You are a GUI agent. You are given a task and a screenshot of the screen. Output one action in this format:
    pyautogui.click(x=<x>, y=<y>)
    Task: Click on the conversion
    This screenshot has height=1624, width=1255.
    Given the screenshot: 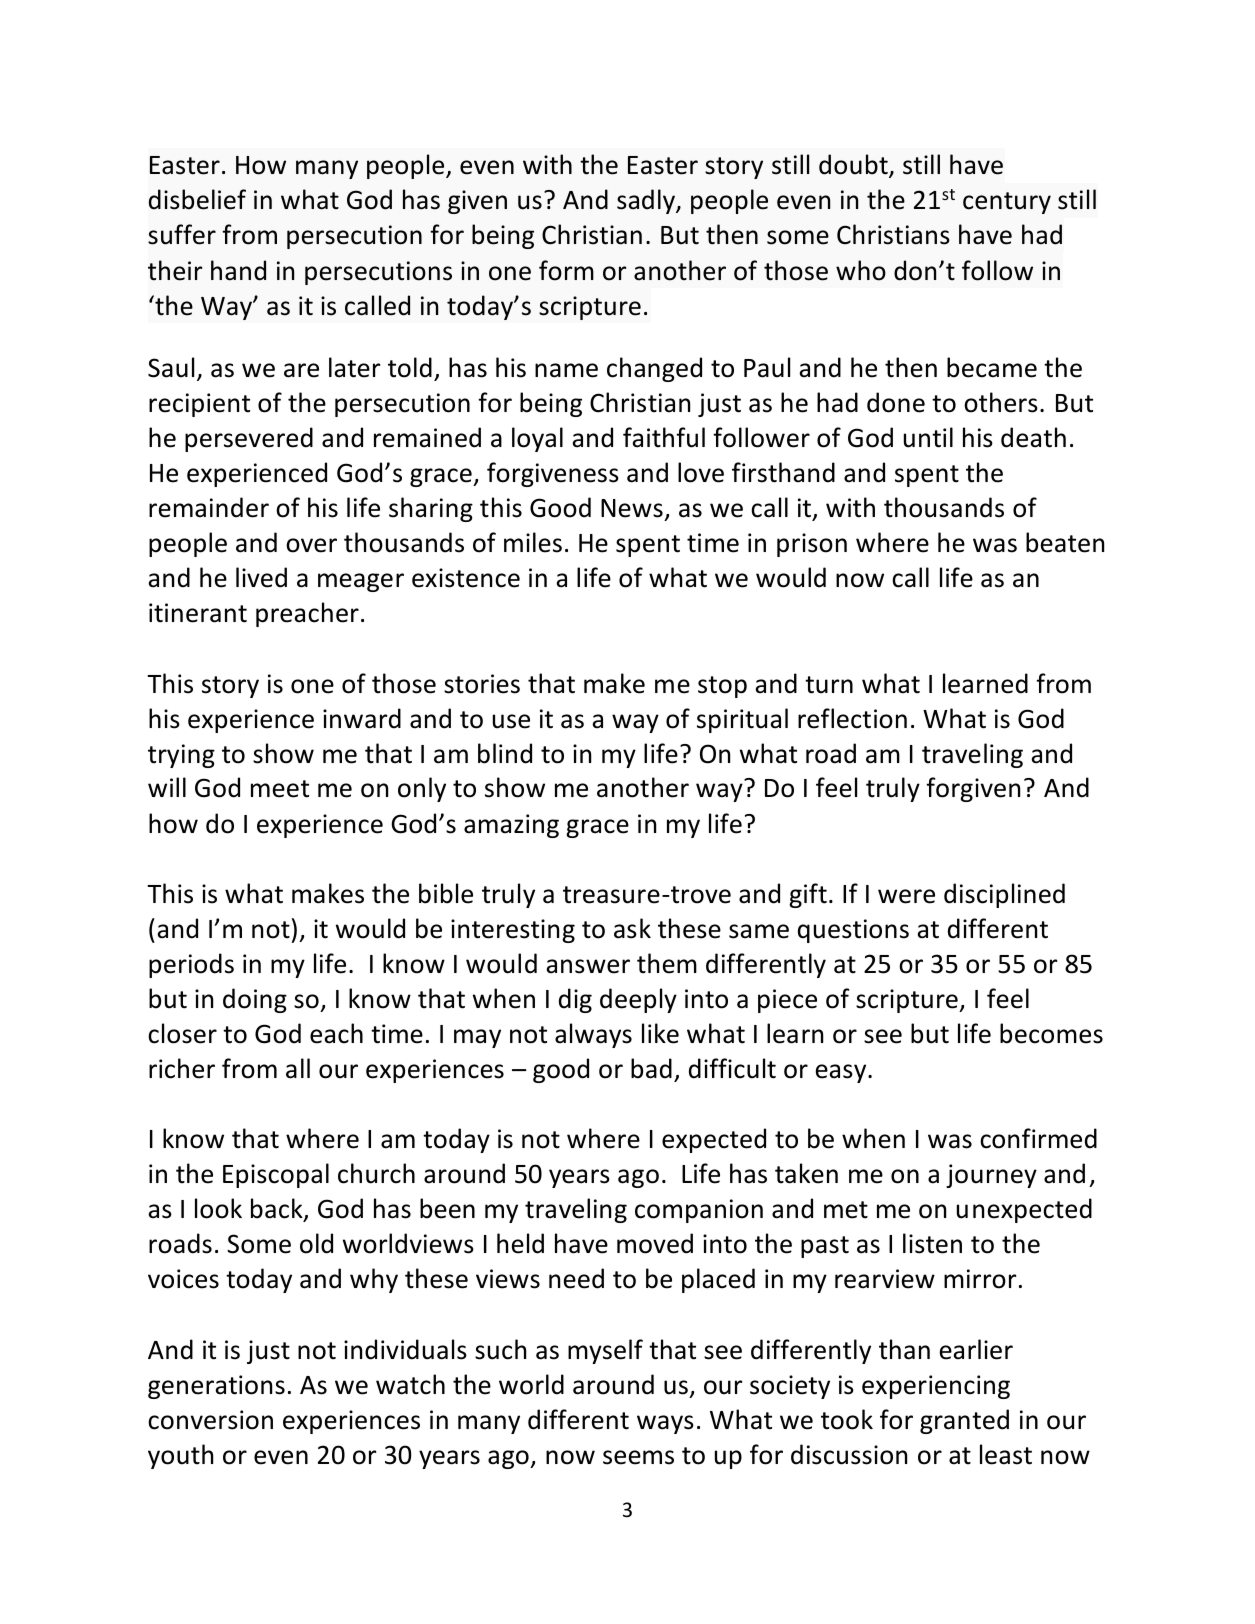 What is the action you would take?
    pyautogui.click(x=210, y=1420)
